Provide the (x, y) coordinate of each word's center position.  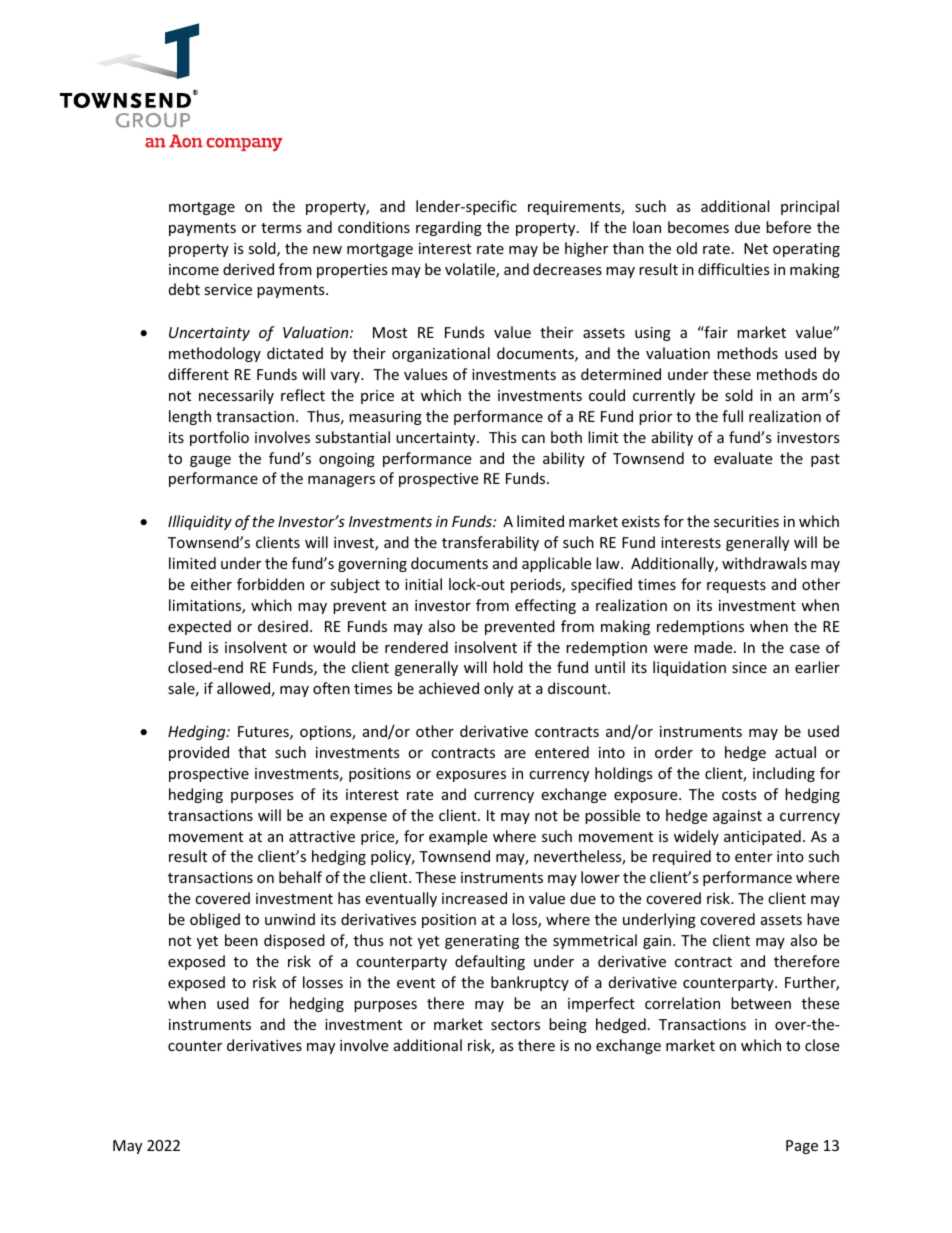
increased (474, 898)
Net (756, 248)
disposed (294, 941)
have (823, 919)
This (503, 437)
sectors (515, 1025)
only (498, 689)
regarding (449, 228)
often (331, 688)
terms (281, 228)
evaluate (743, 458)
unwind (290, 919)
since (749, 667)
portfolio (219, 438)
